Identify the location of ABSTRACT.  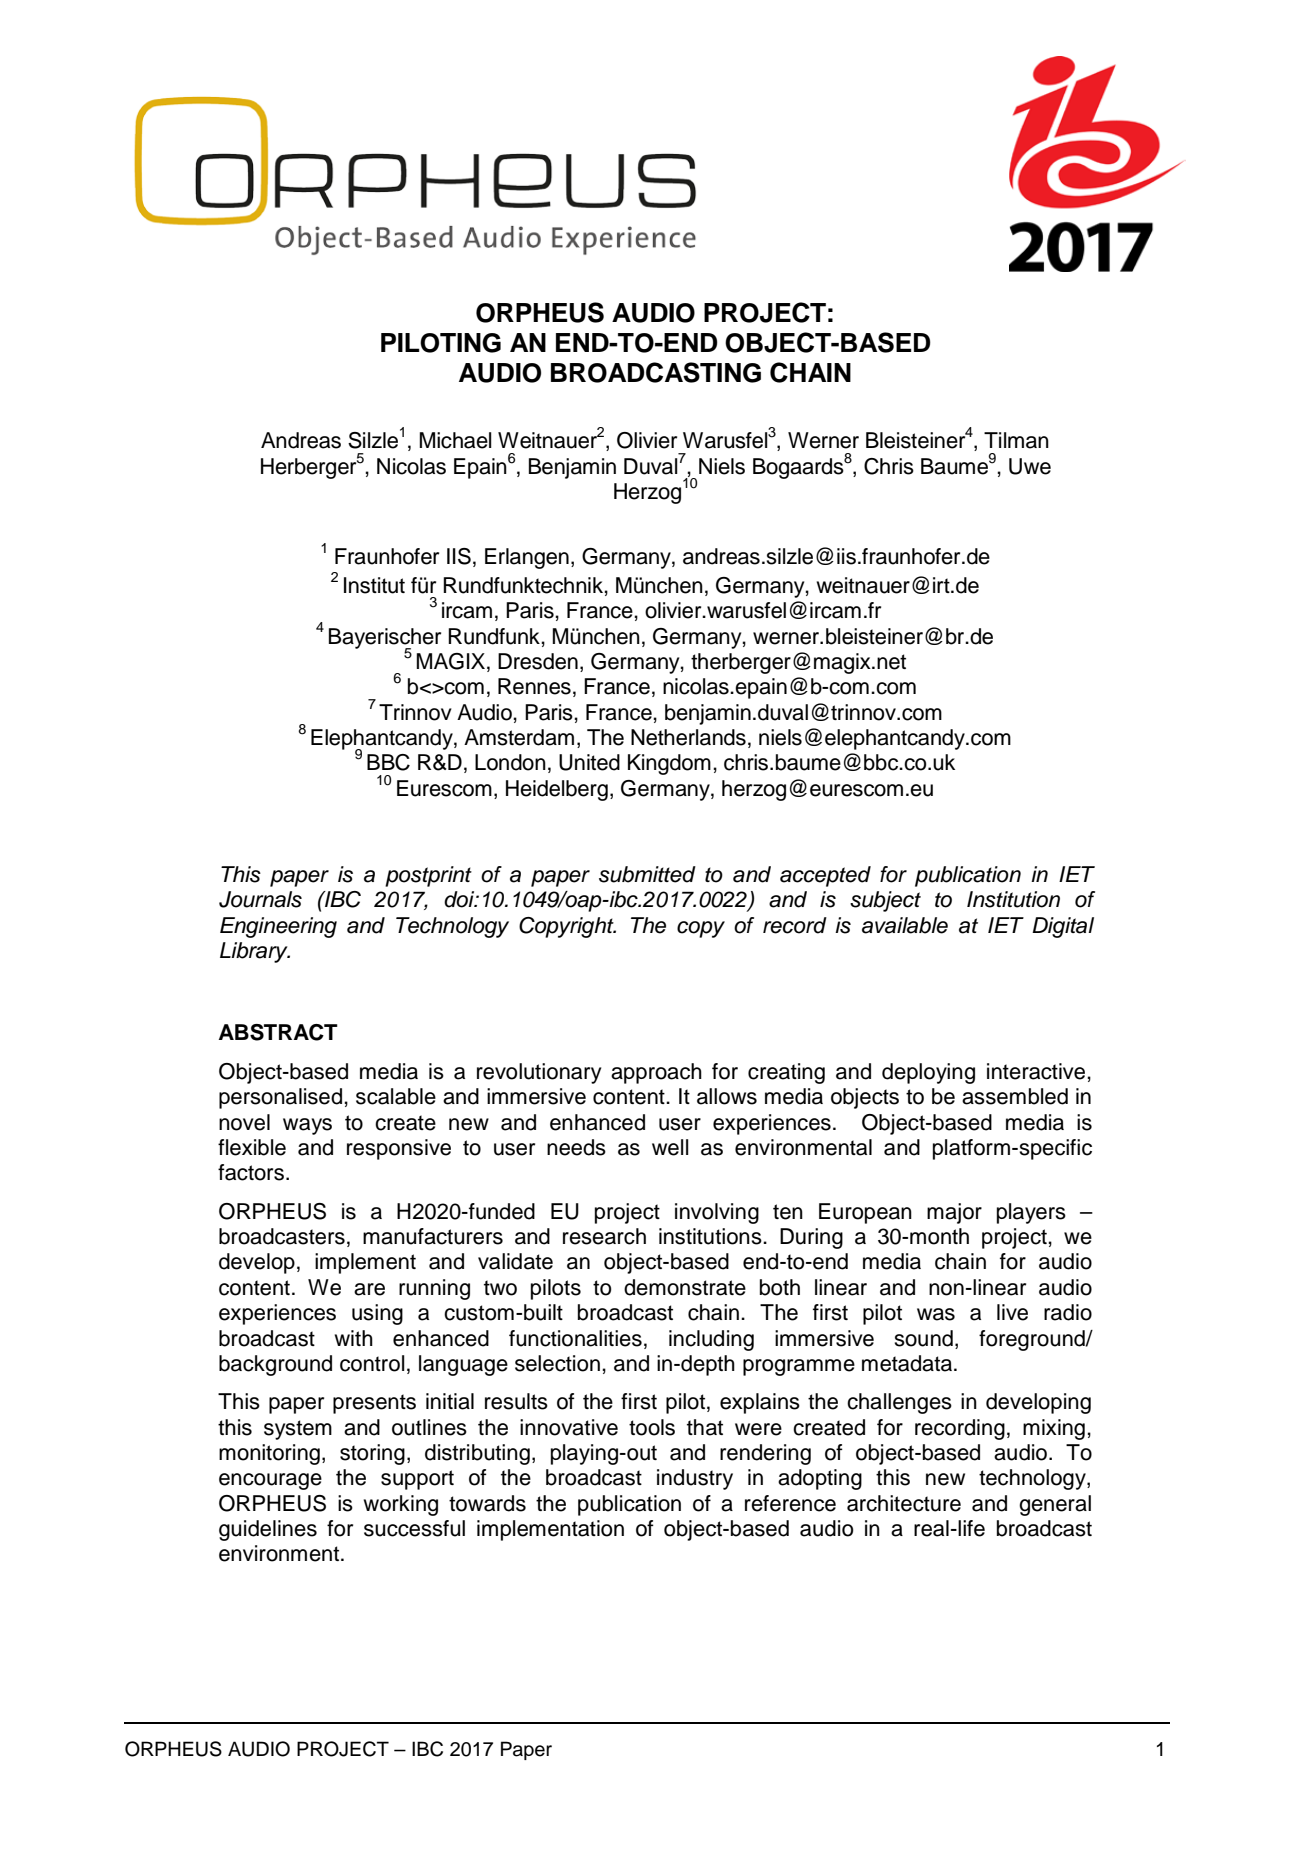
(278, 1032).
